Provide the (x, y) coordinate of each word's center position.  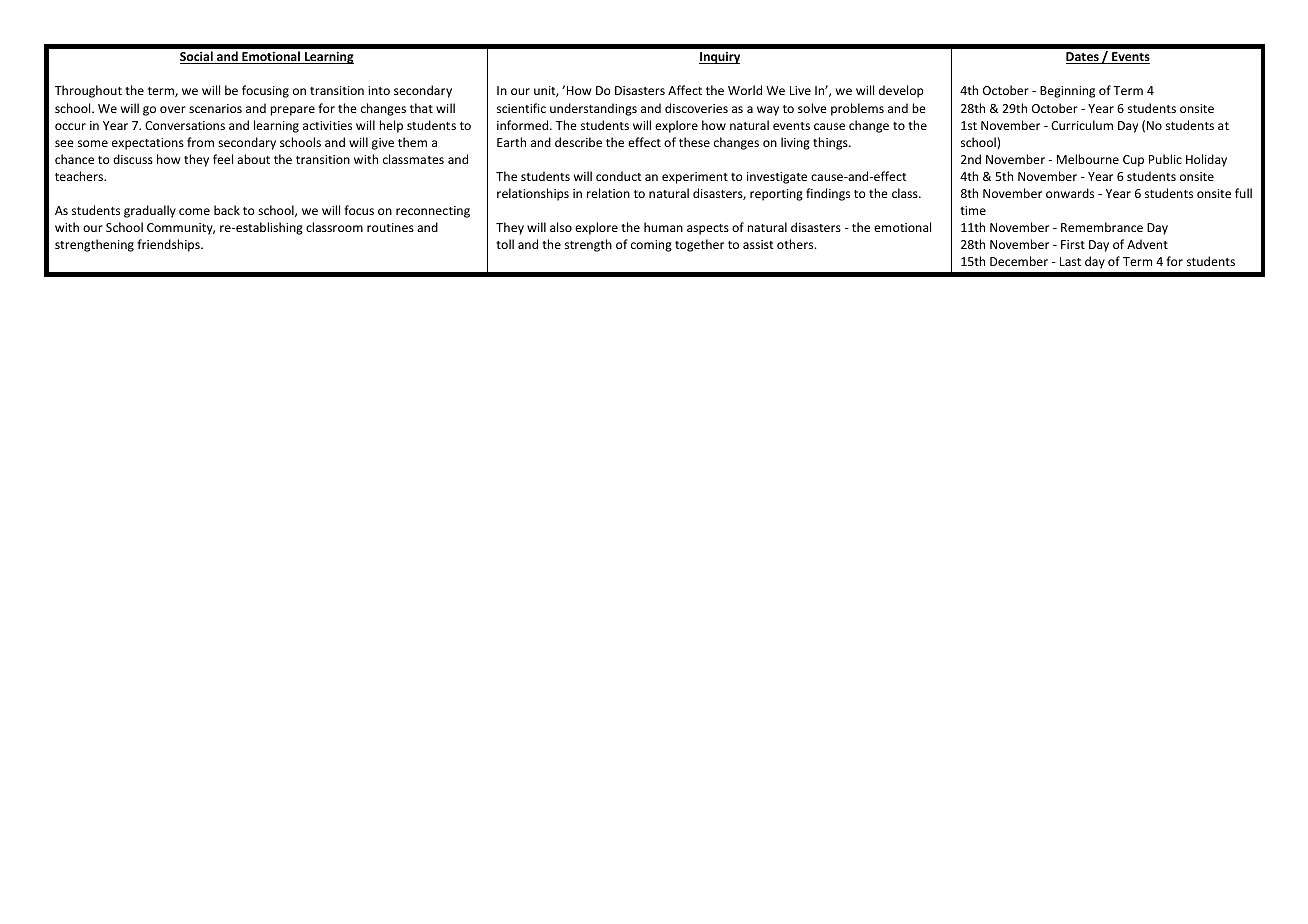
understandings (593, 109)
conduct (619, 176)
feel (223, 159)
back (227, 210)
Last (1070, 261)
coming (651, 246)
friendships (169, 245)
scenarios (215, 108)
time (973, 210)
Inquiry (719, 58)
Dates (1083, 58)
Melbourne (1088, 159)
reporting (776, 195)
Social (197, 57)
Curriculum (1082, 125)
